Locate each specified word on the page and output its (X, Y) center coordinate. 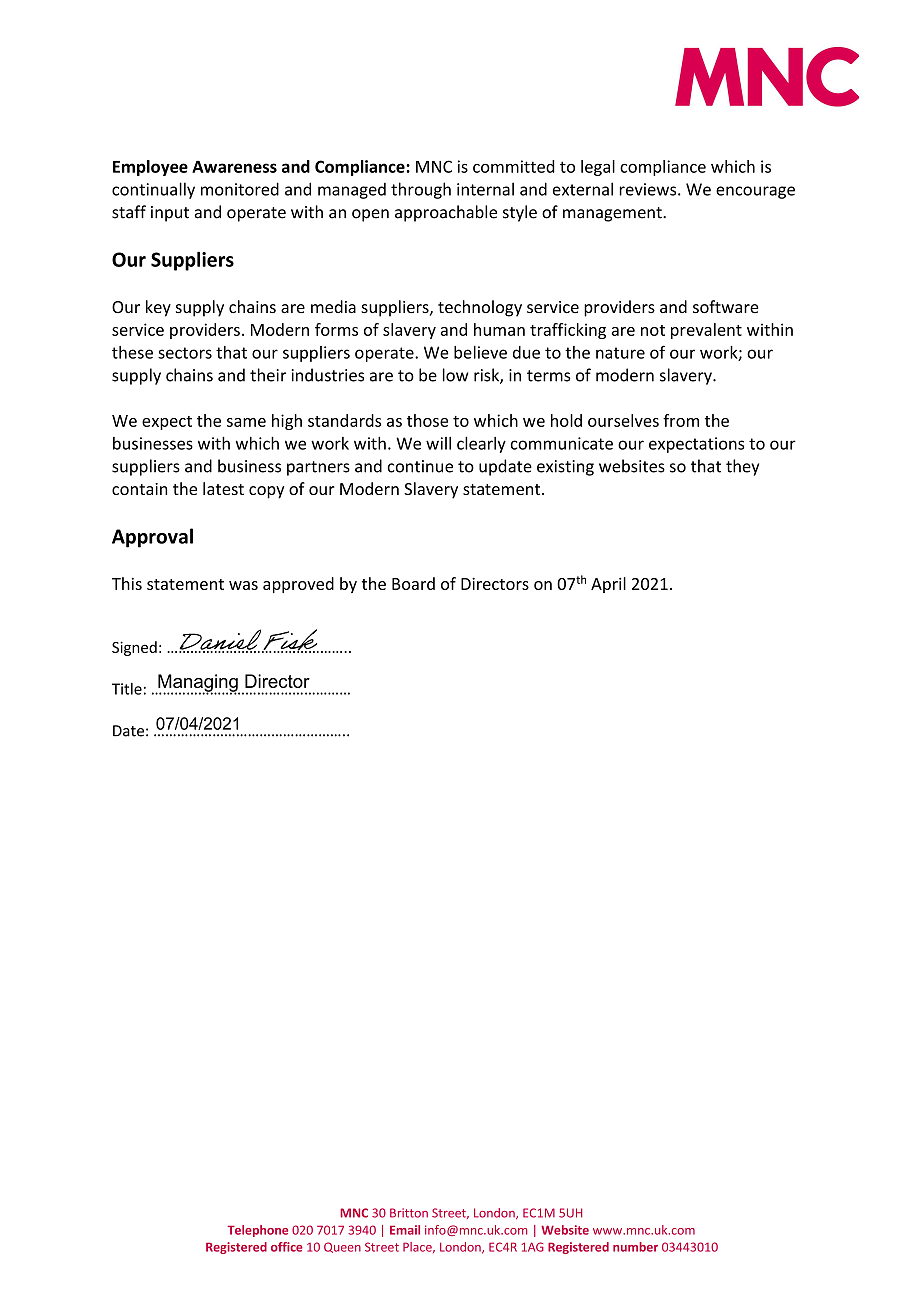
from (681, 420)
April (608, 585)
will (438, 443)
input (170, 214)
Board (413, 583)
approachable (446, 213)
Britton (409, 1213)
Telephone (257, 1231)
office (287, 1247)
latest (223, 488)
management (613, 214)
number (635, 1247)
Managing (198, 684)
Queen (342, 1247)
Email (405, 1230)
